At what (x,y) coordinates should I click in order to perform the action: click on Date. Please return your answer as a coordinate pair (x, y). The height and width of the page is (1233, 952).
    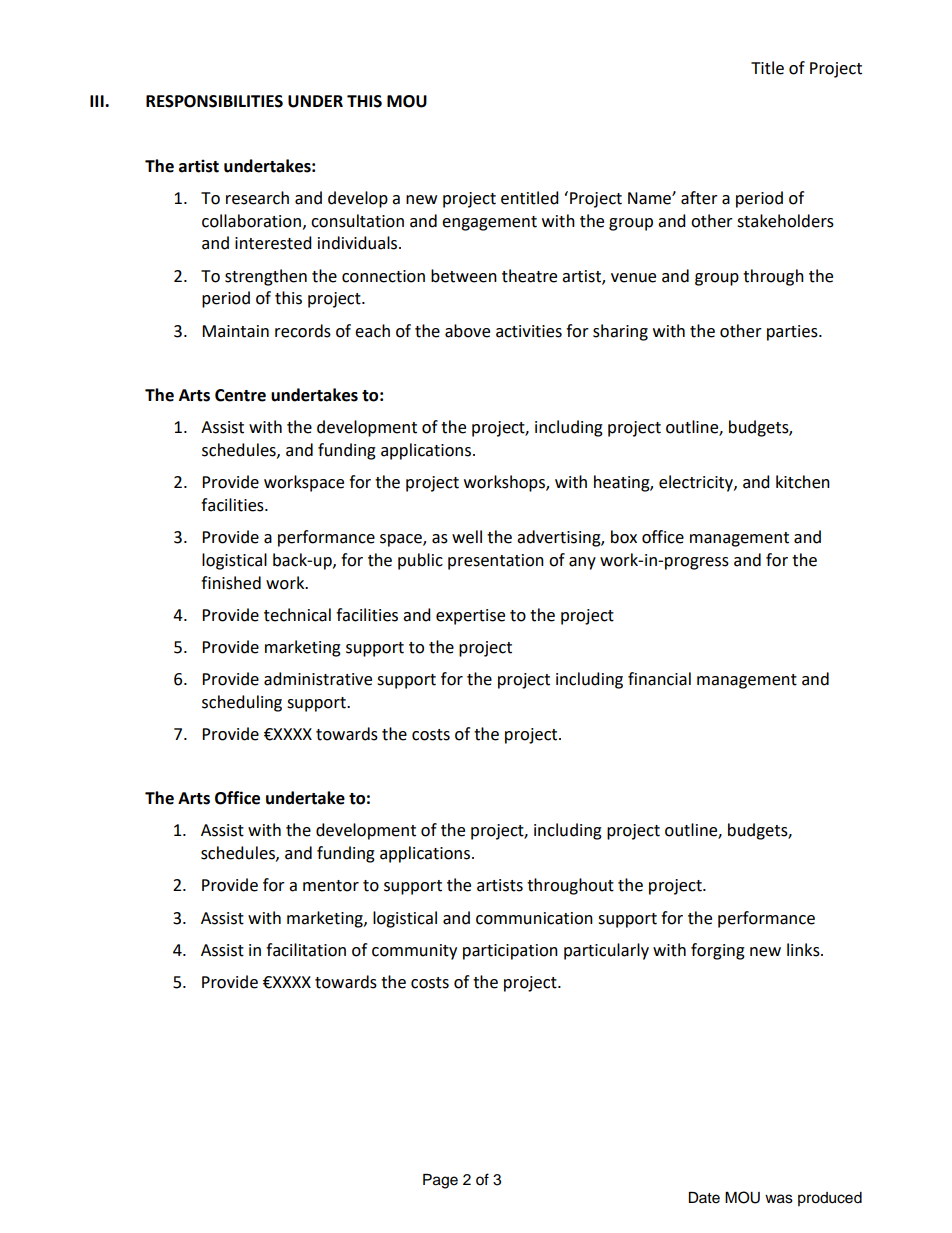
    Looking at the image, I should click on (704, 1198).
